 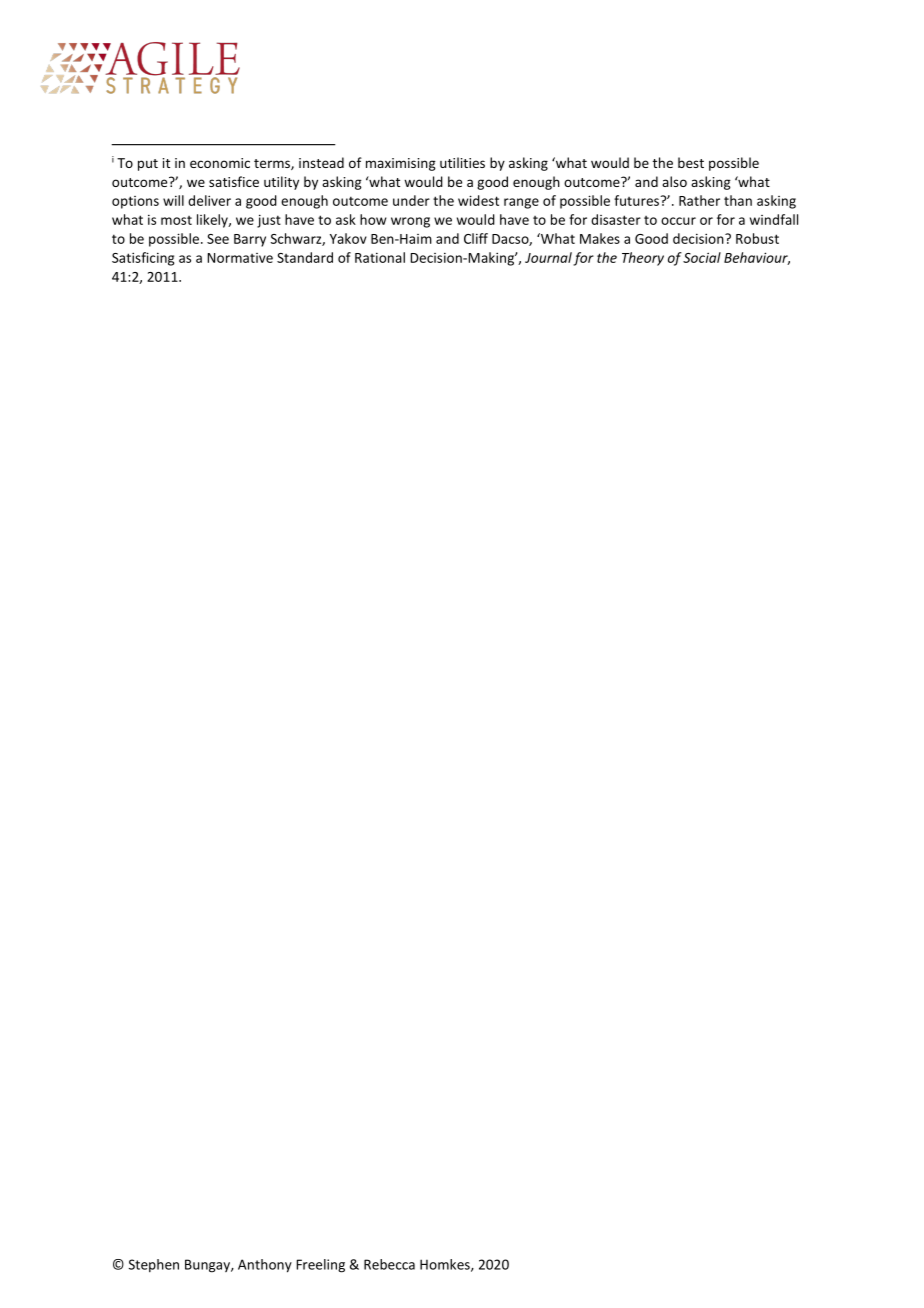 What do you see at coordinates (209, 200) in the screenshot?
I see `deliver` at bounding box center [209, 200].
